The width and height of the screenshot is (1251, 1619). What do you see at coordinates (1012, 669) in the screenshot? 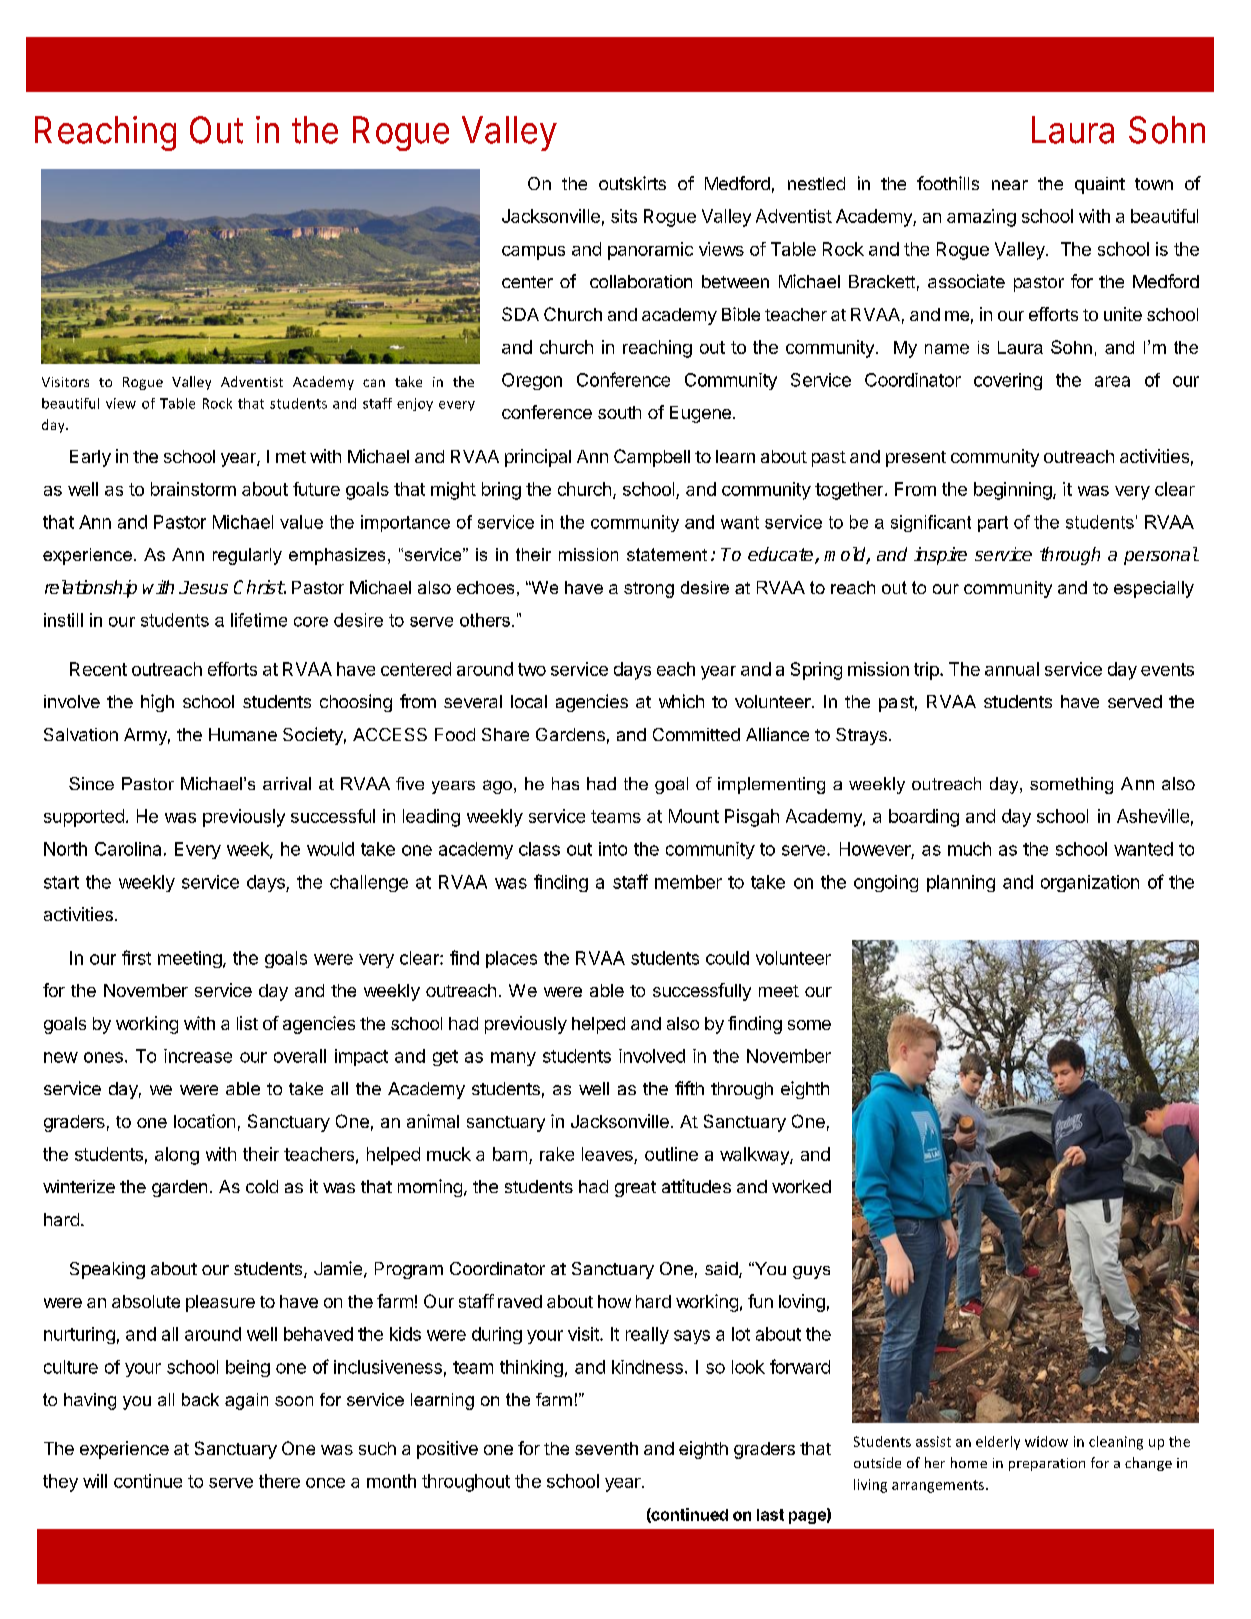
I see `annual` at bounding box center [1012, 669].
